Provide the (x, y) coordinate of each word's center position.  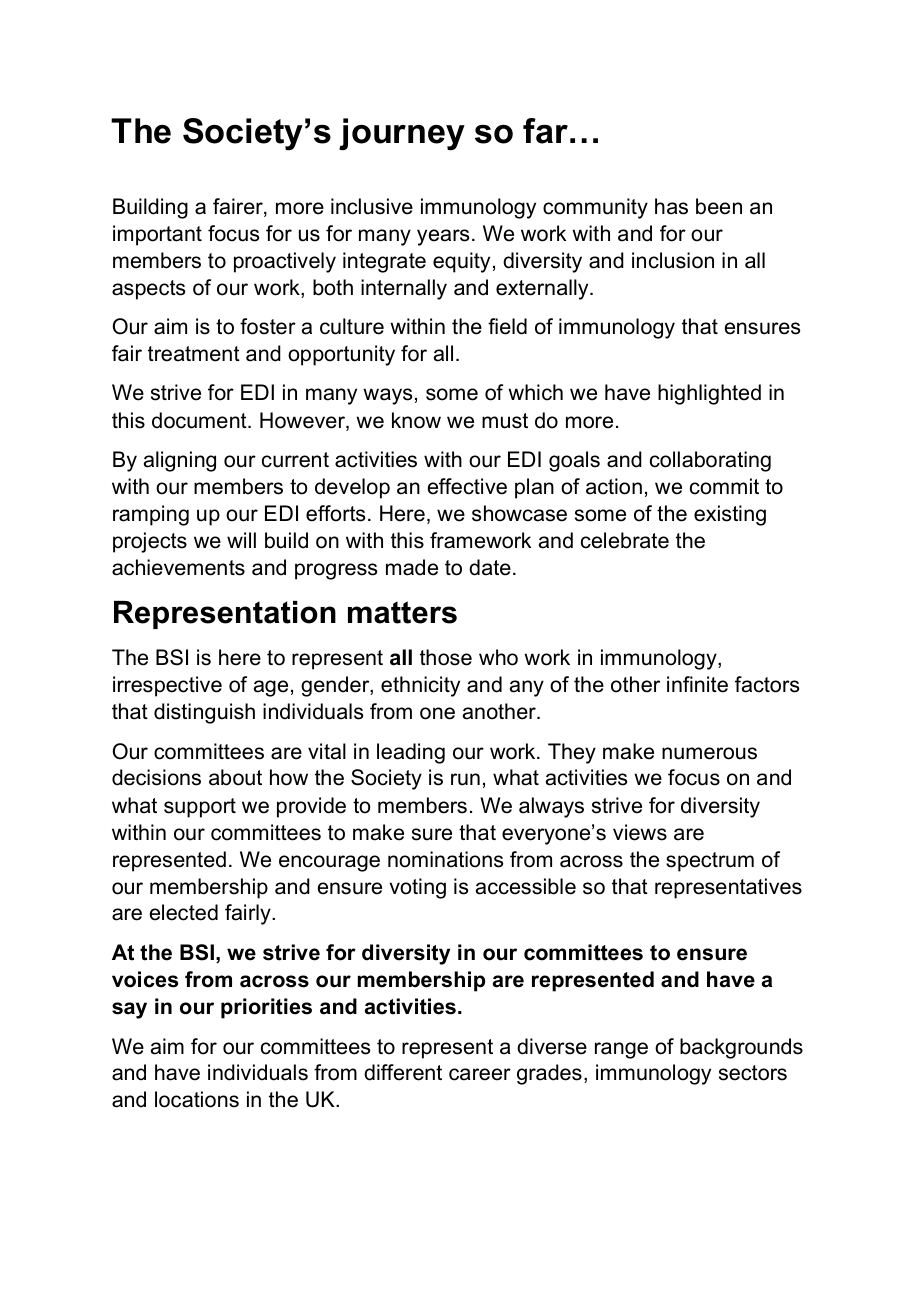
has (671, 206)
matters (402, 612)
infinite (697, 684)
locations (197, 1099)
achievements (178, 567)
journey (402, 134)
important (157, 235)
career (480, 1074)
